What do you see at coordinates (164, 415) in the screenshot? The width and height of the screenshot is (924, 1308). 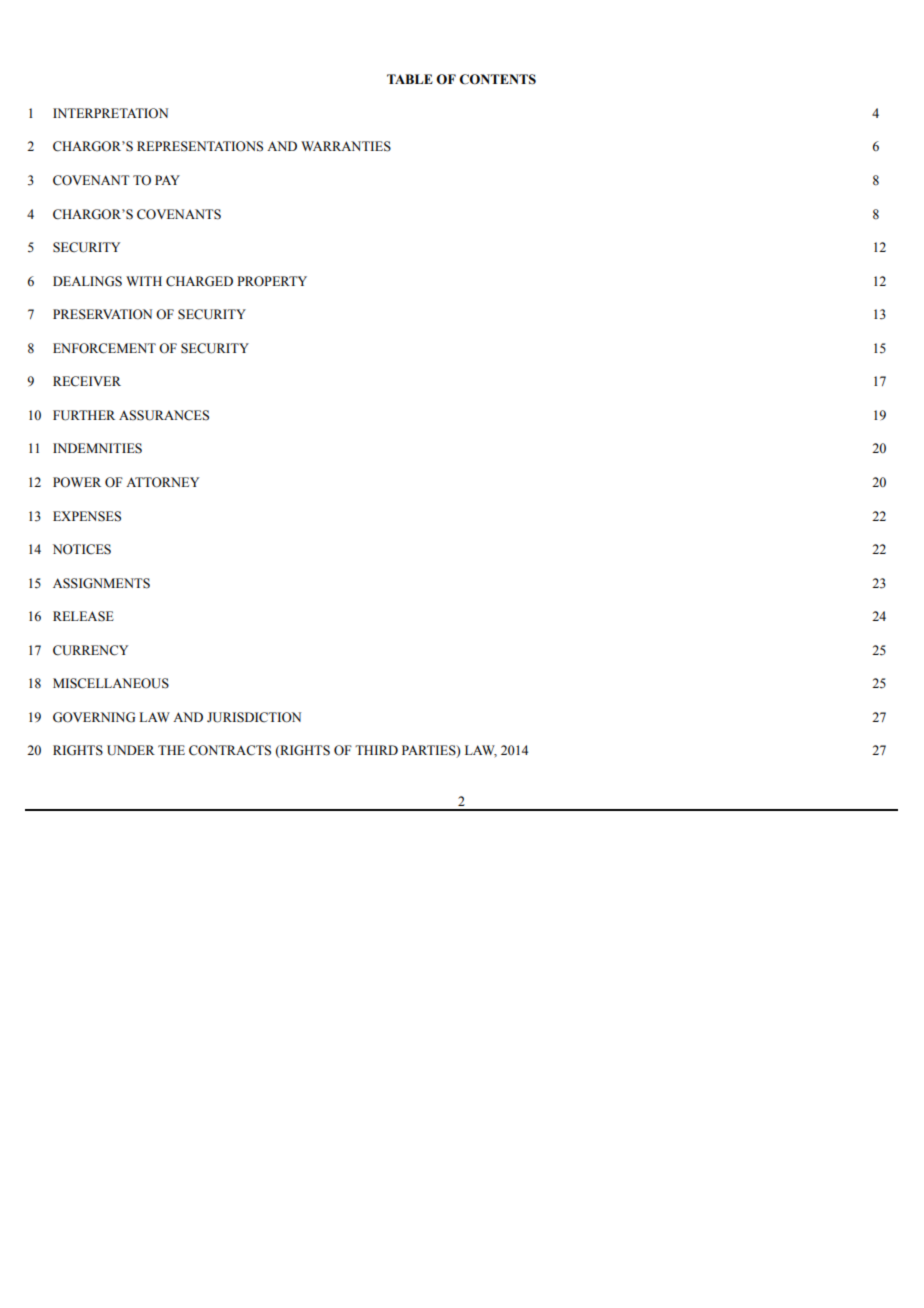 I see `ASSURANCES` at bounding box center [164, 415].
